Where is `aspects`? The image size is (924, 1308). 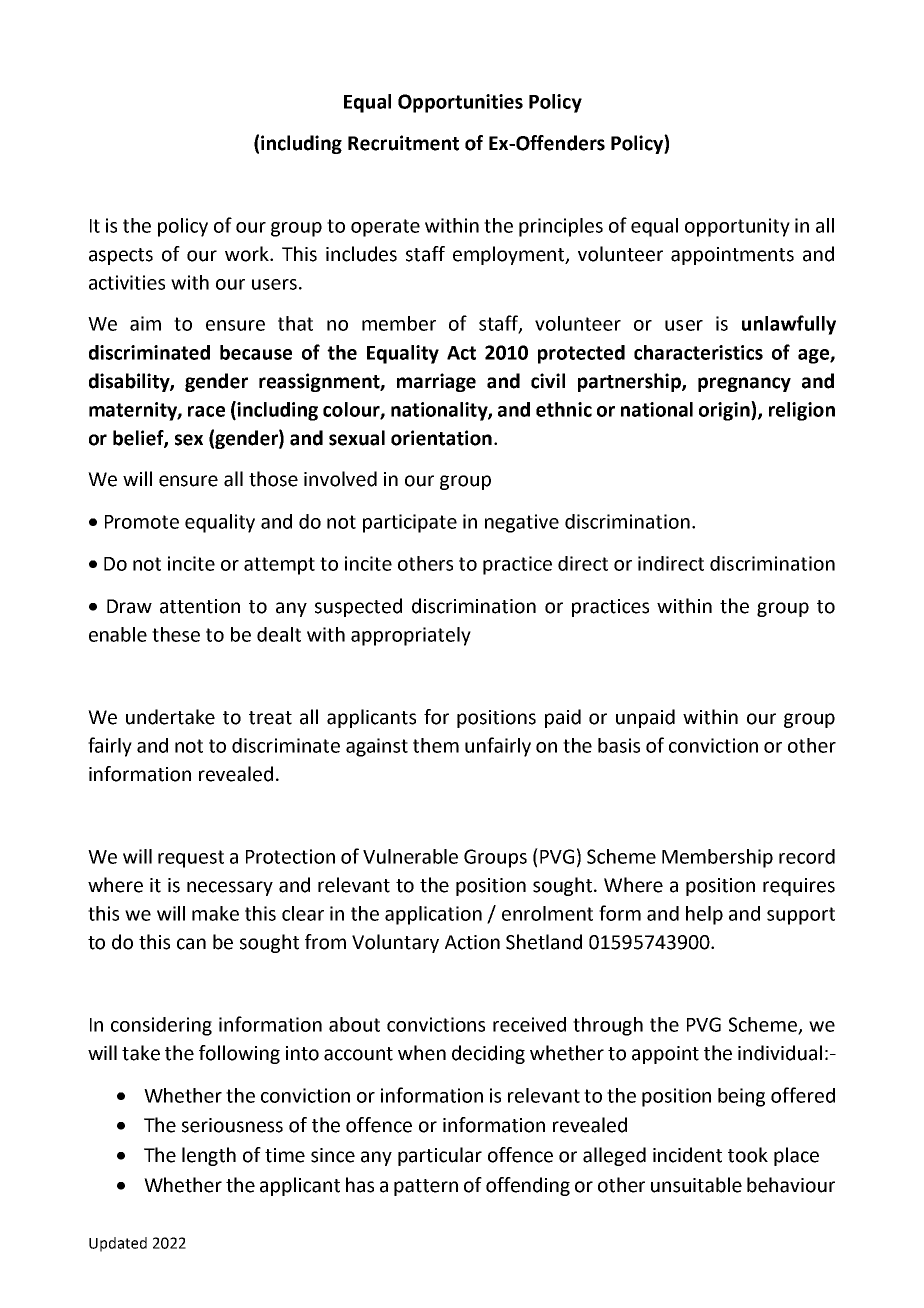 aspects is located at coordinates (121, 256).
